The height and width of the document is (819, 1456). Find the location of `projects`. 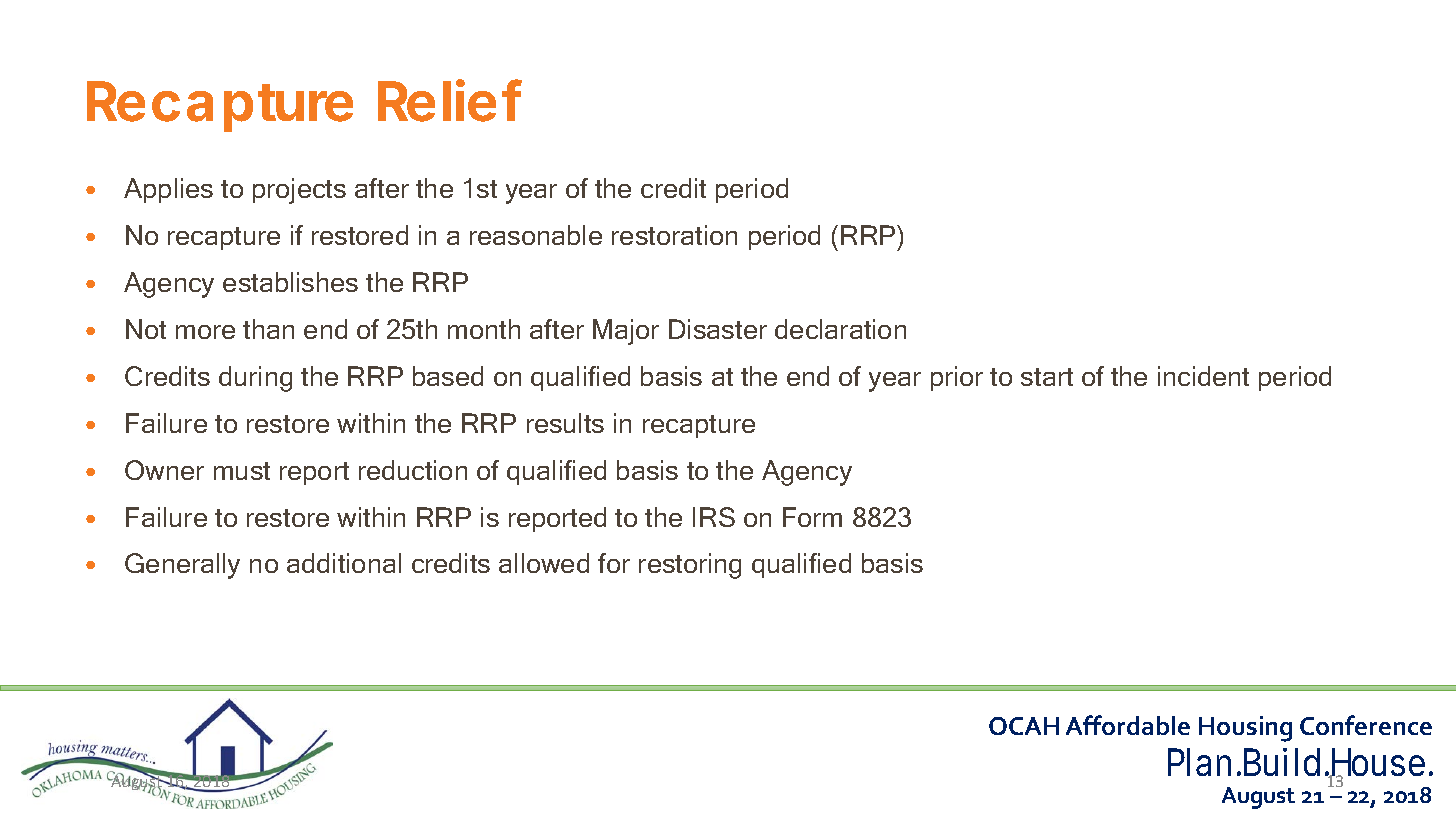

projects is located at coordinates (299, 191).
